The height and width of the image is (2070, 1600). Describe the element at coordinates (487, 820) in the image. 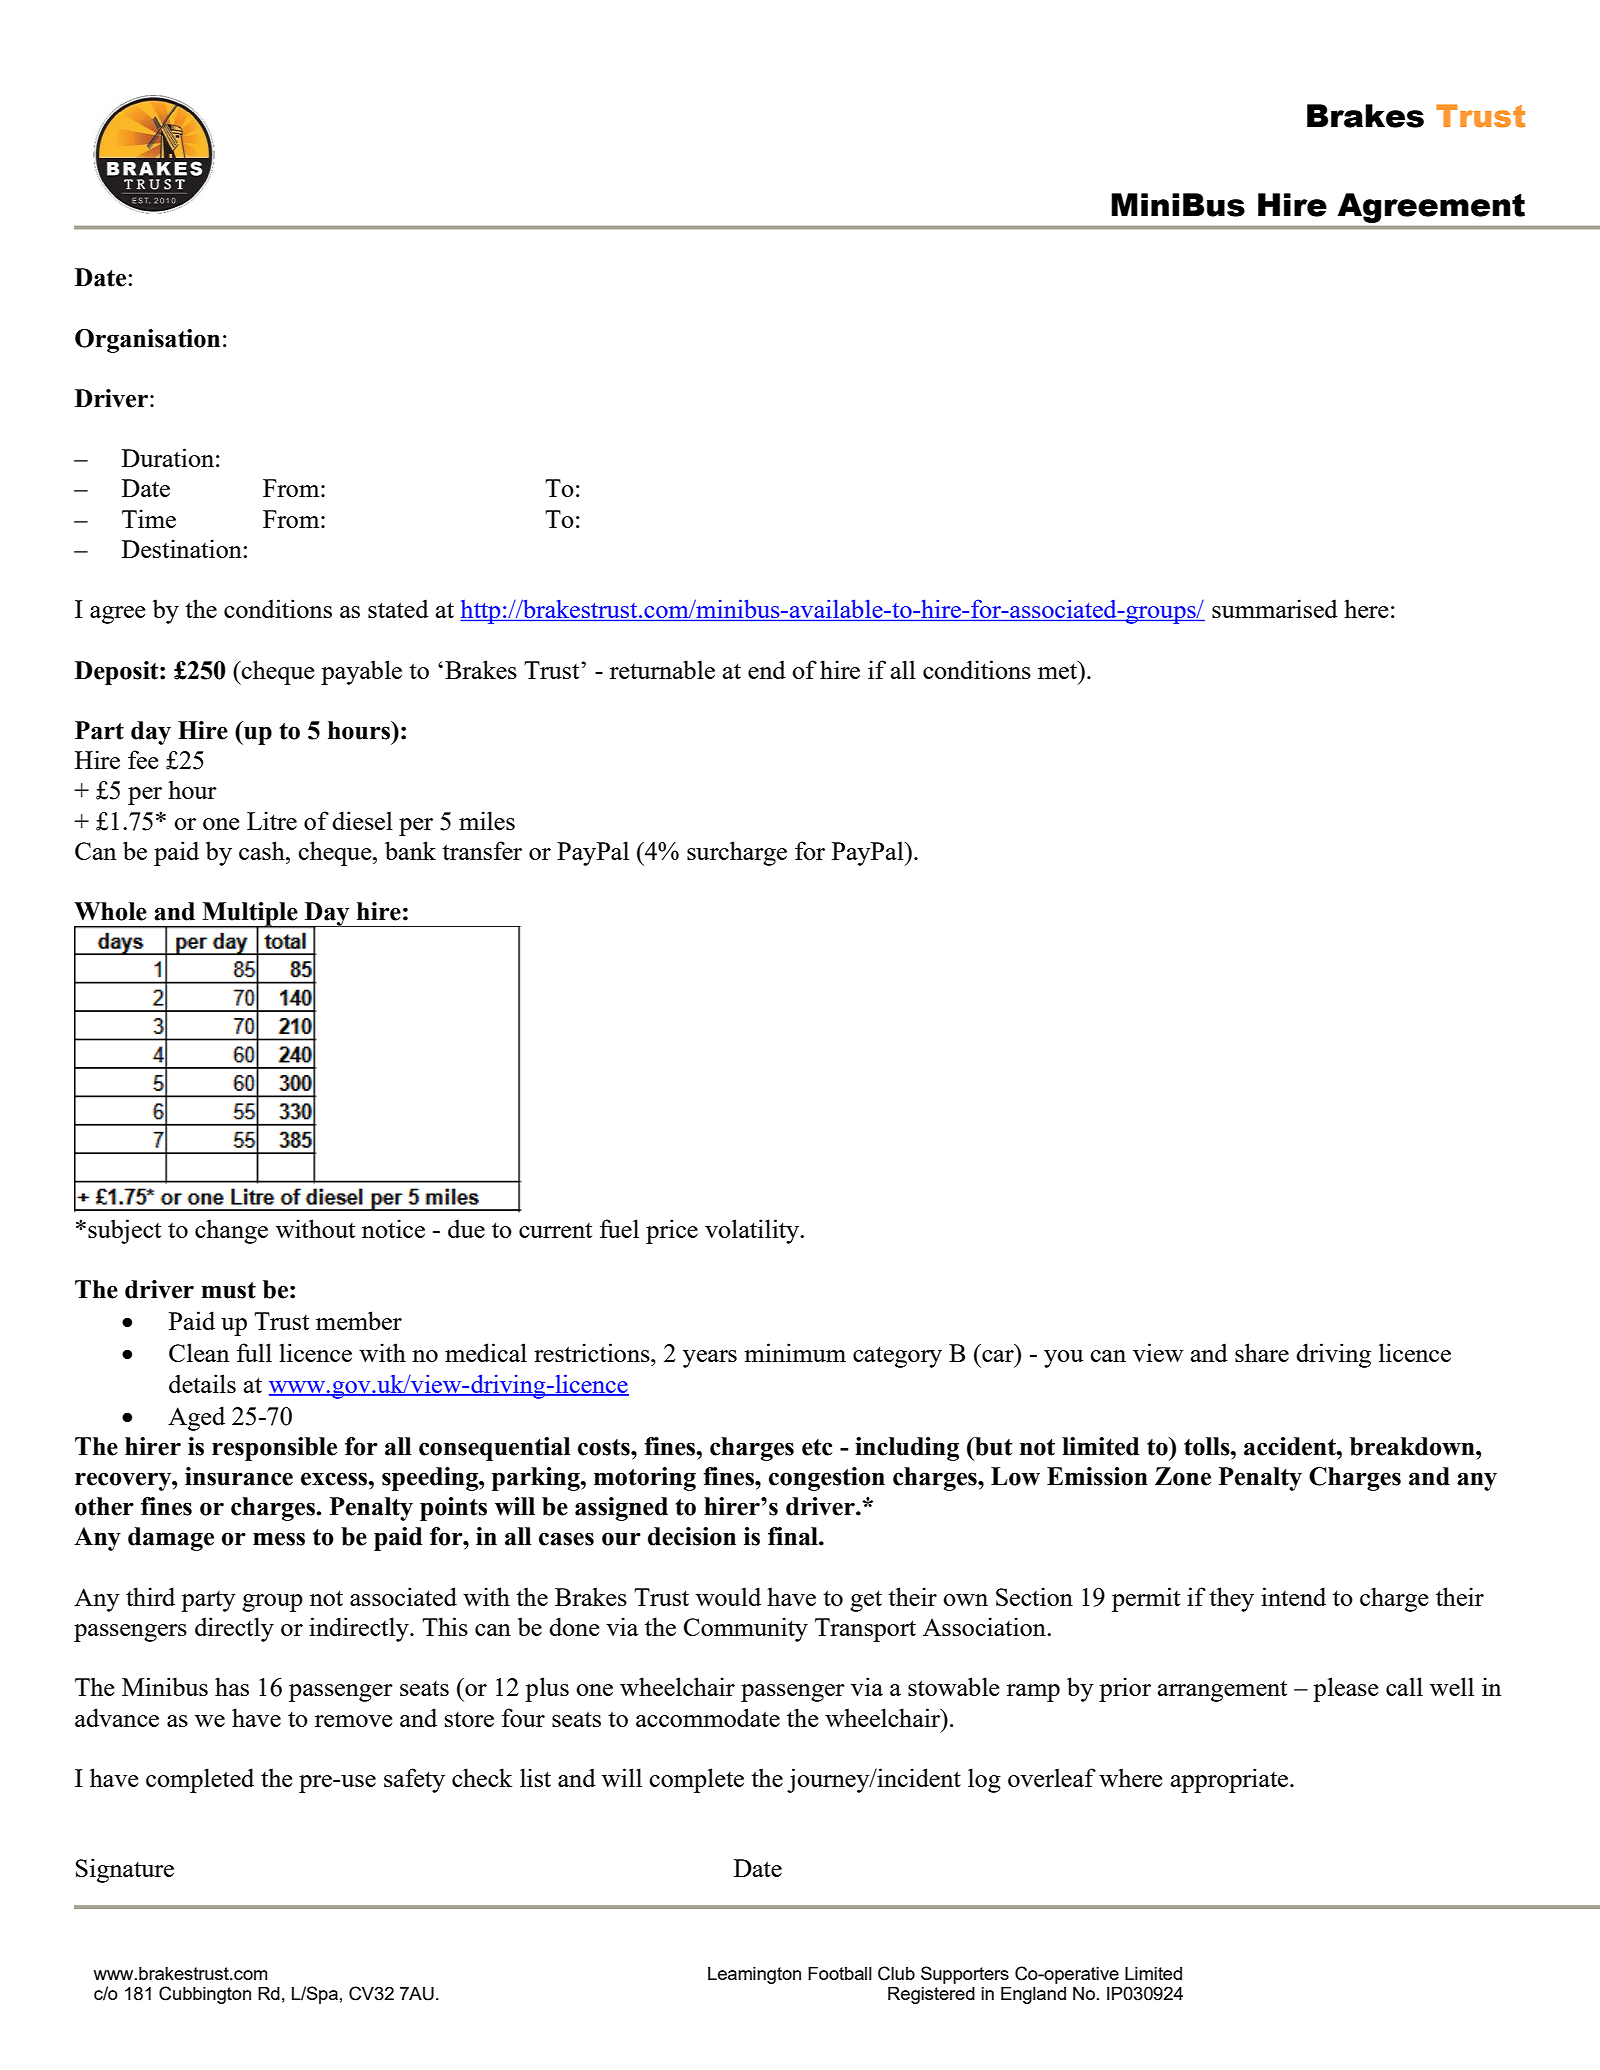

I see `miles` at that location.
